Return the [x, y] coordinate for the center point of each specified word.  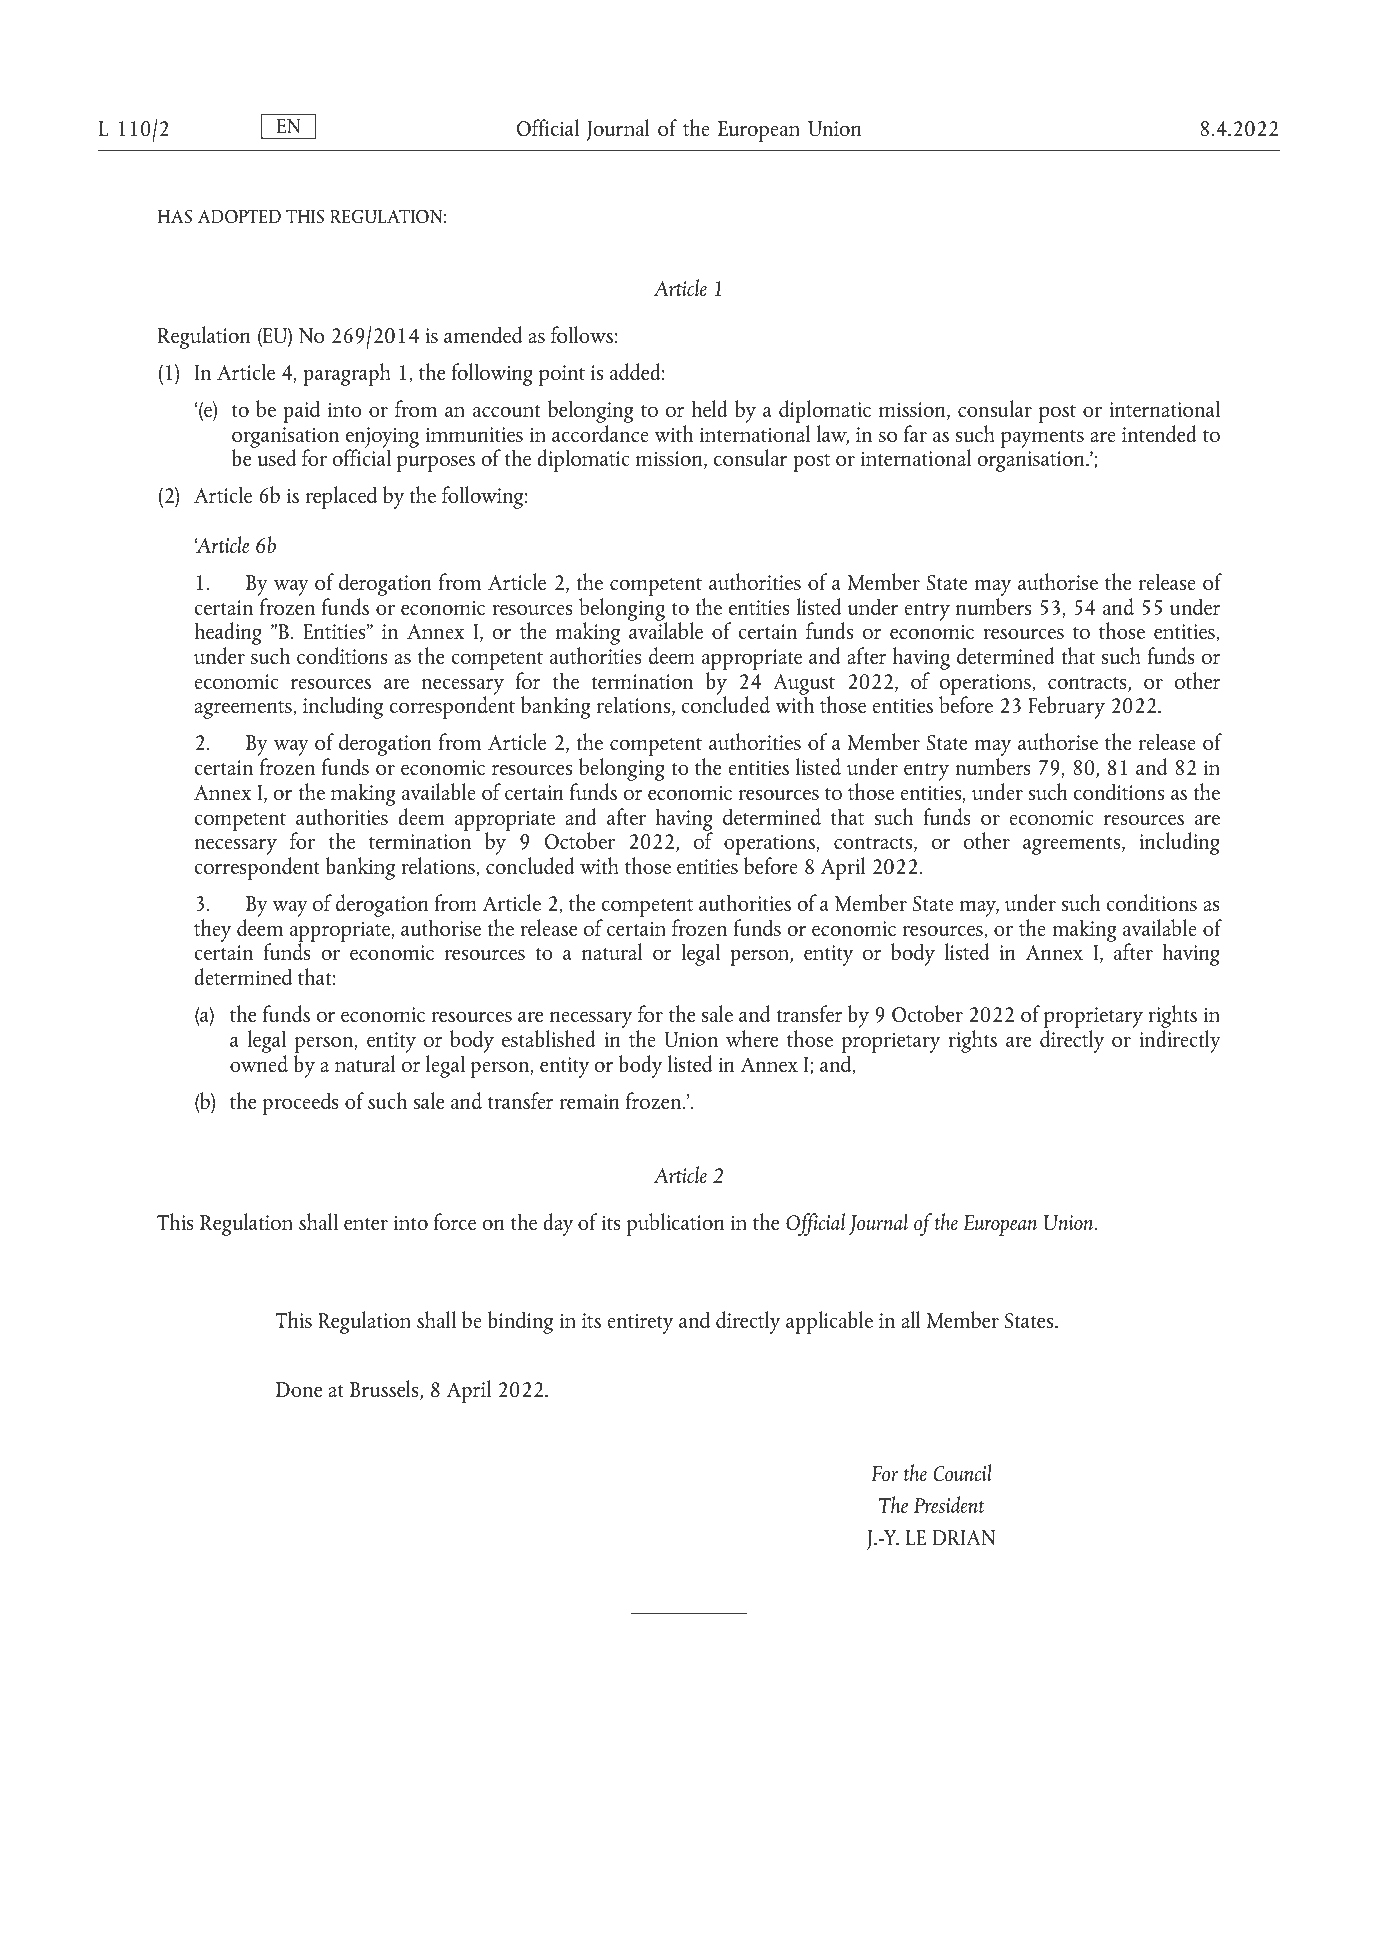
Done [299, 1389]
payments [1042, 439]
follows [582, 334]
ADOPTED [239, 216]
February [1066, 707]
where [752, 1038]
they [213, 930]
